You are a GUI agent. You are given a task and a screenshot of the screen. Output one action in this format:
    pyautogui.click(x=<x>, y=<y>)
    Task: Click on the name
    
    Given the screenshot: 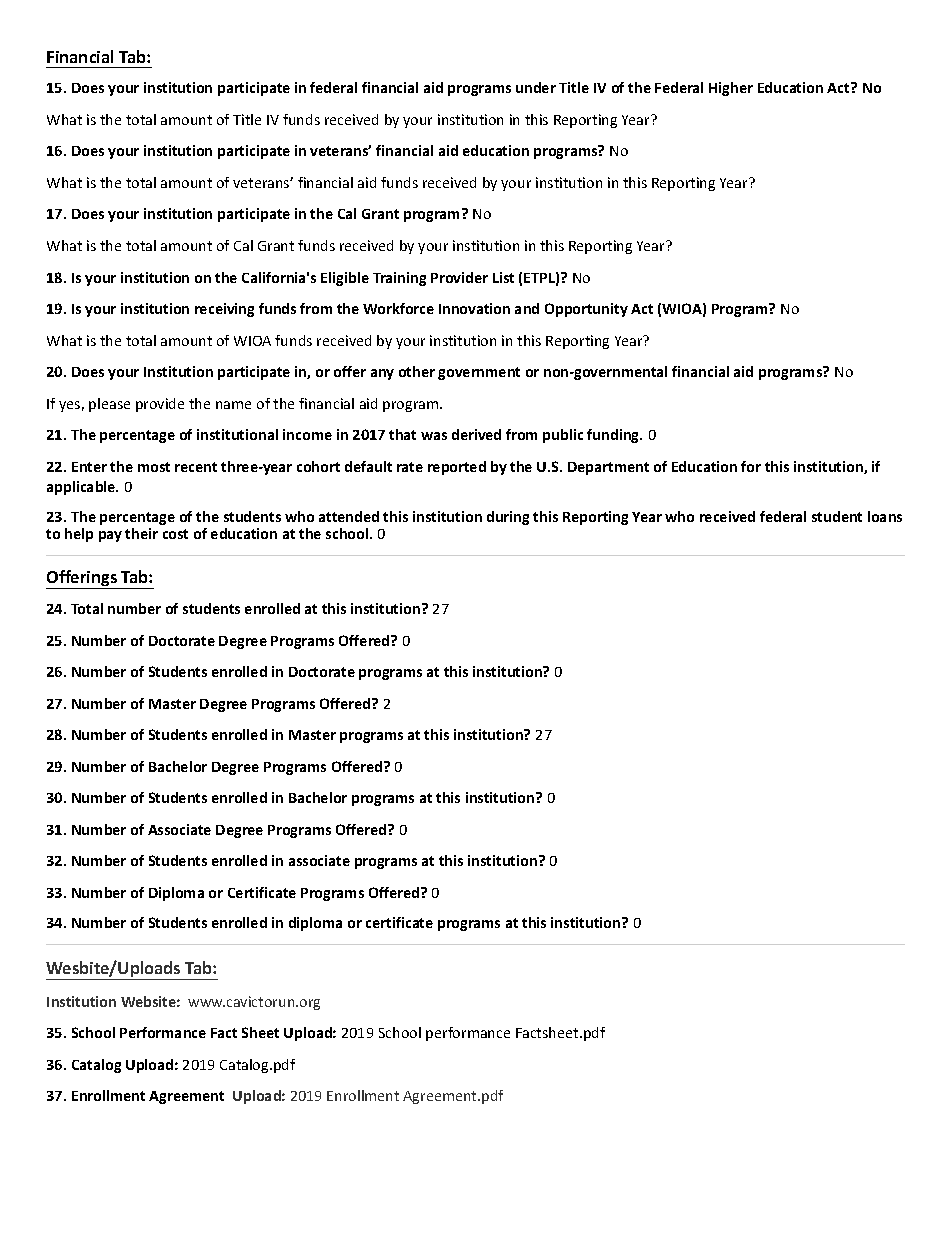 What is the action you would take?
    pyautogui.click(x=233, y=405)
